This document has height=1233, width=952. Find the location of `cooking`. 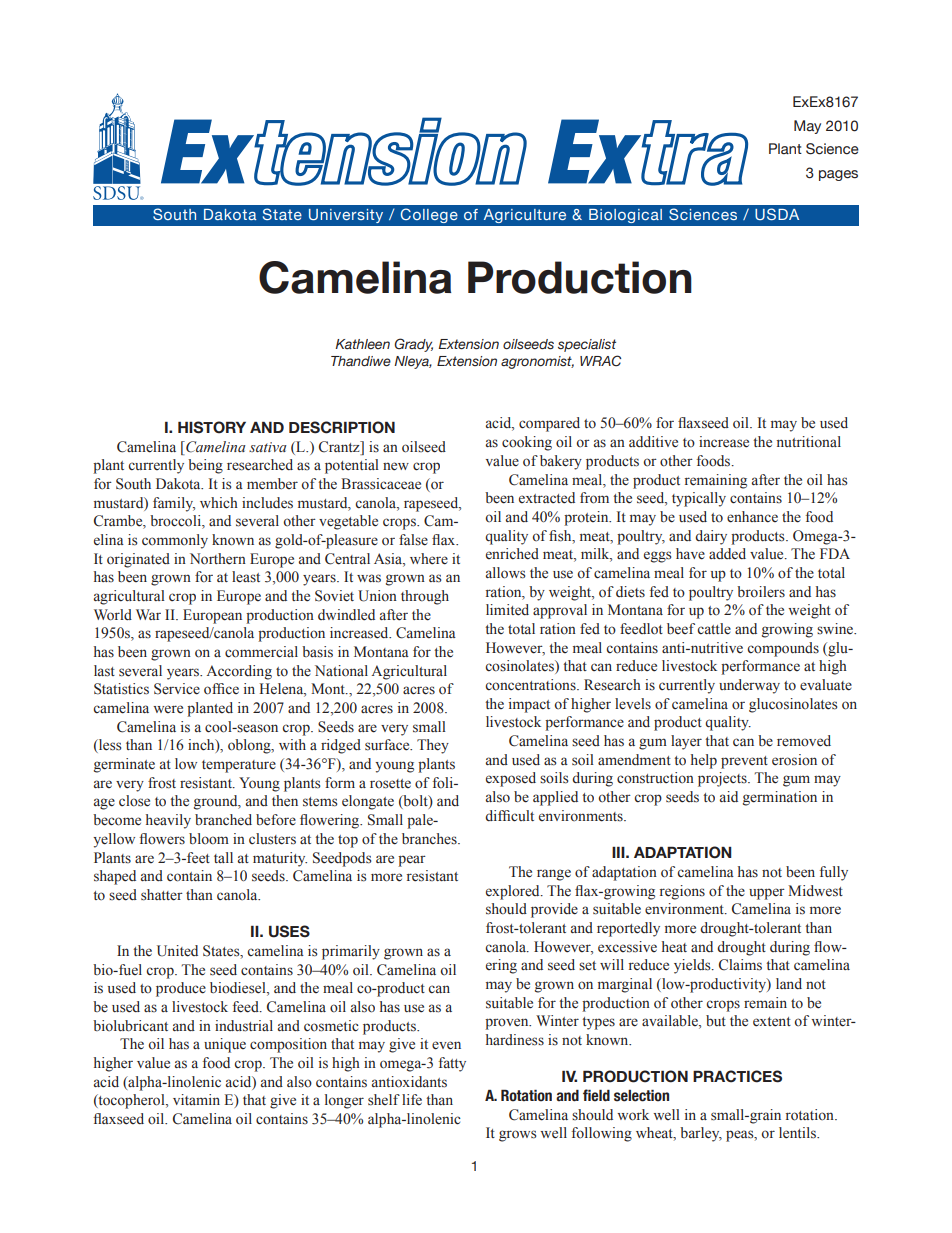

cooking is located at coordinates (527, 443).
